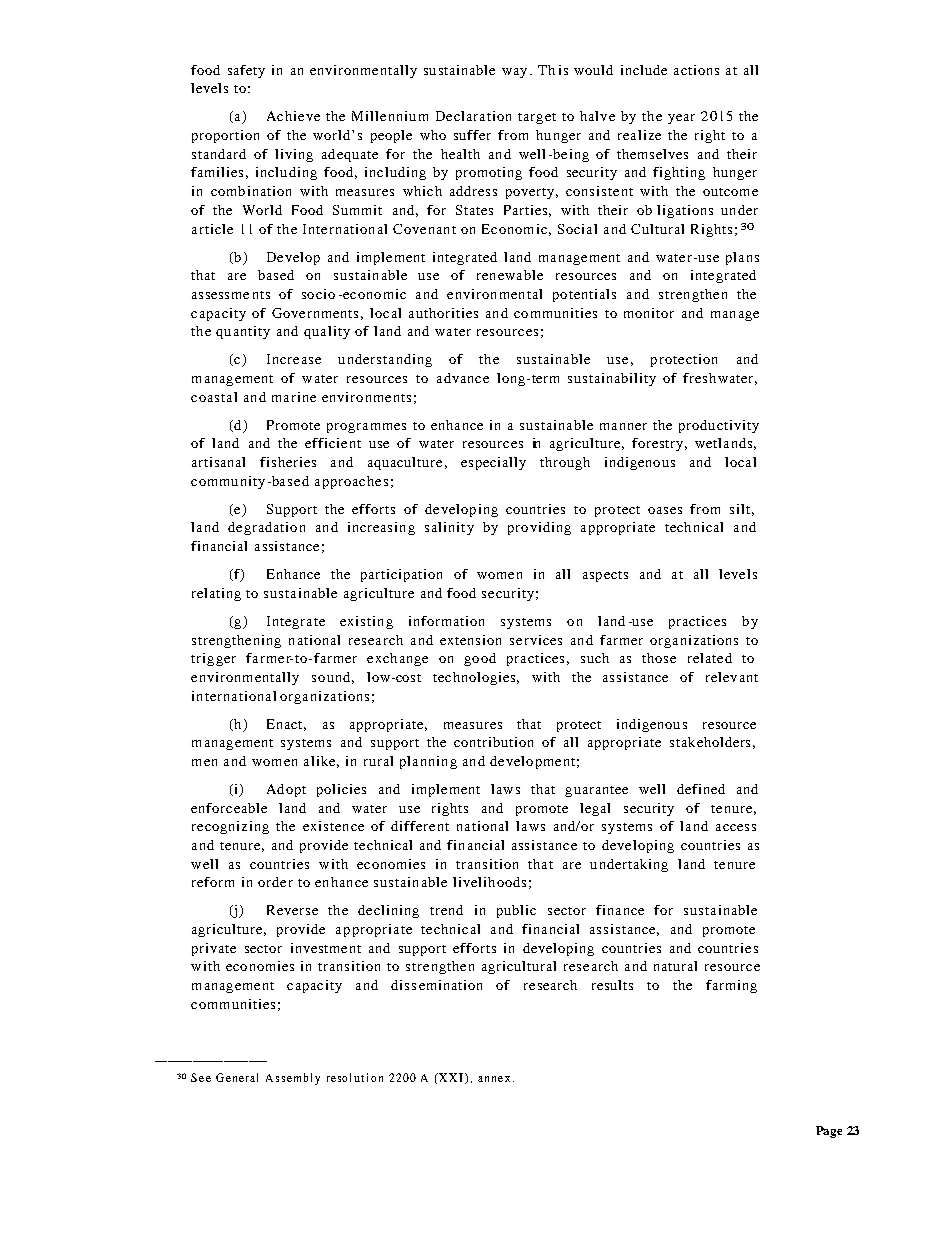 Image resolution: width=952 pixels, height=1233 pixels. What do you see at coordinates (494, 1079) in the document?
I see `annex` at bounding box center [494, 1079].
